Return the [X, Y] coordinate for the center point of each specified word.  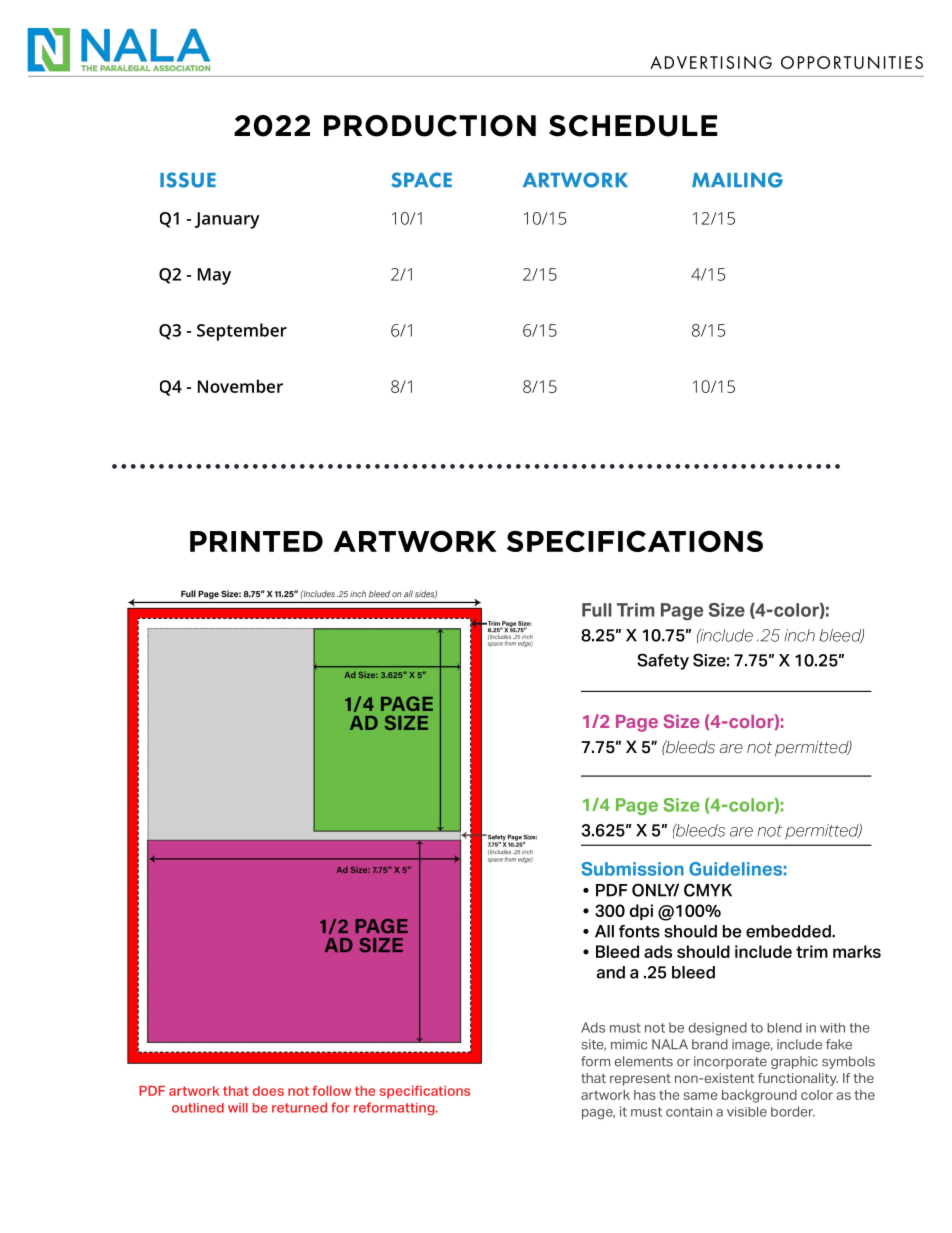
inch [799, 635]
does [268, 1091]
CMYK [708, 890]
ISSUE [188, 180]
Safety [663, 661]
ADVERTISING [711, 62]
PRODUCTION [430, 126]
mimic [629, 1044]
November [240, 386]
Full [597, 610]
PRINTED [256, 541]
